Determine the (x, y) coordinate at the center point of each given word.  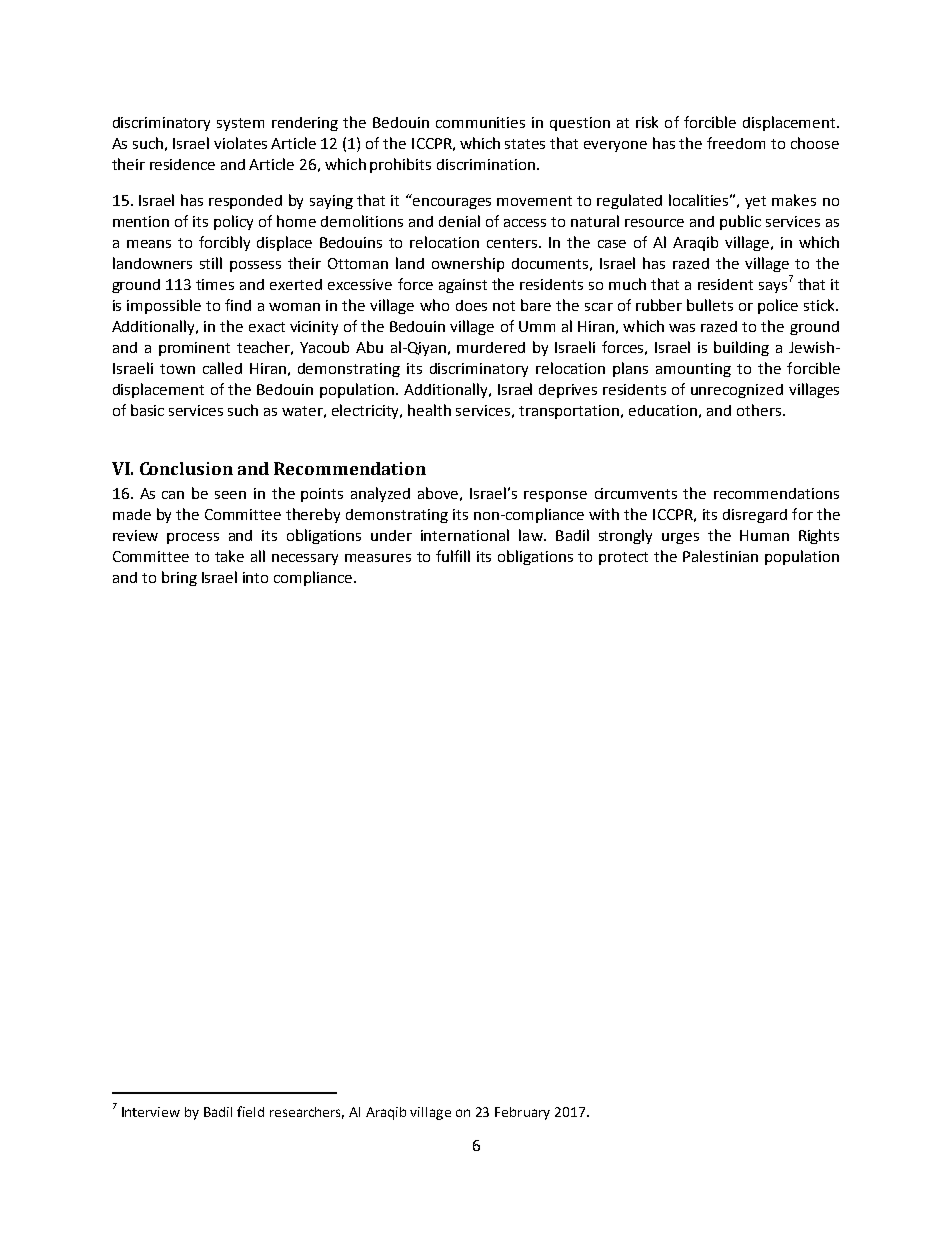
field (250, 1111)
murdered (491, 347)
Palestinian (720, 556)
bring (179, 578)
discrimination (486, 164)
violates (240, 143)
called (222, 368)
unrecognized (737, 391)
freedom (736, 143)
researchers (307, 1113)
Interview (151, 1112)
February (522, 1113)
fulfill (453, 556)
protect (623, 558)
